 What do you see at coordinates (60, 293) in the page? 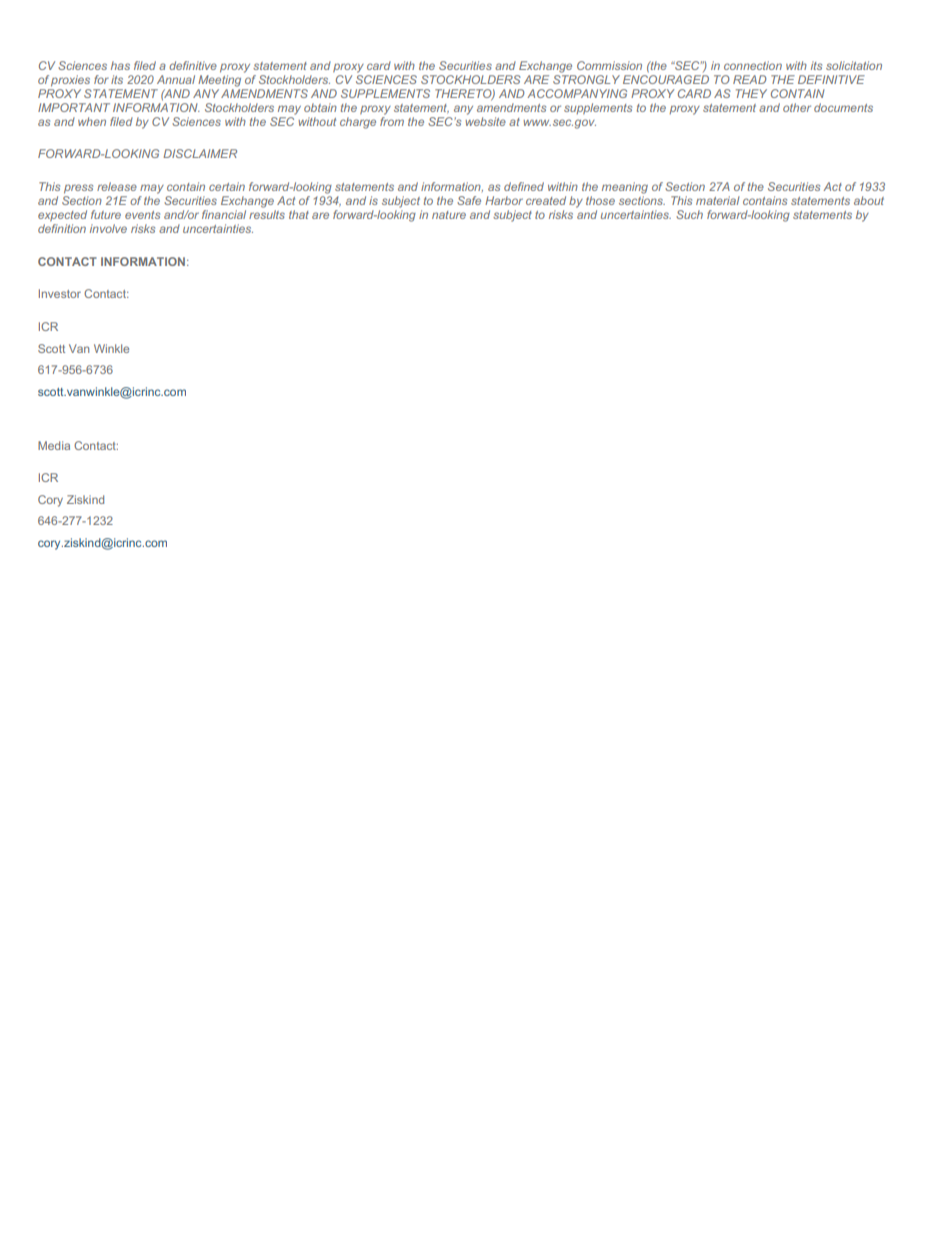
I see `Investor` at bounding box center [60, 293].
